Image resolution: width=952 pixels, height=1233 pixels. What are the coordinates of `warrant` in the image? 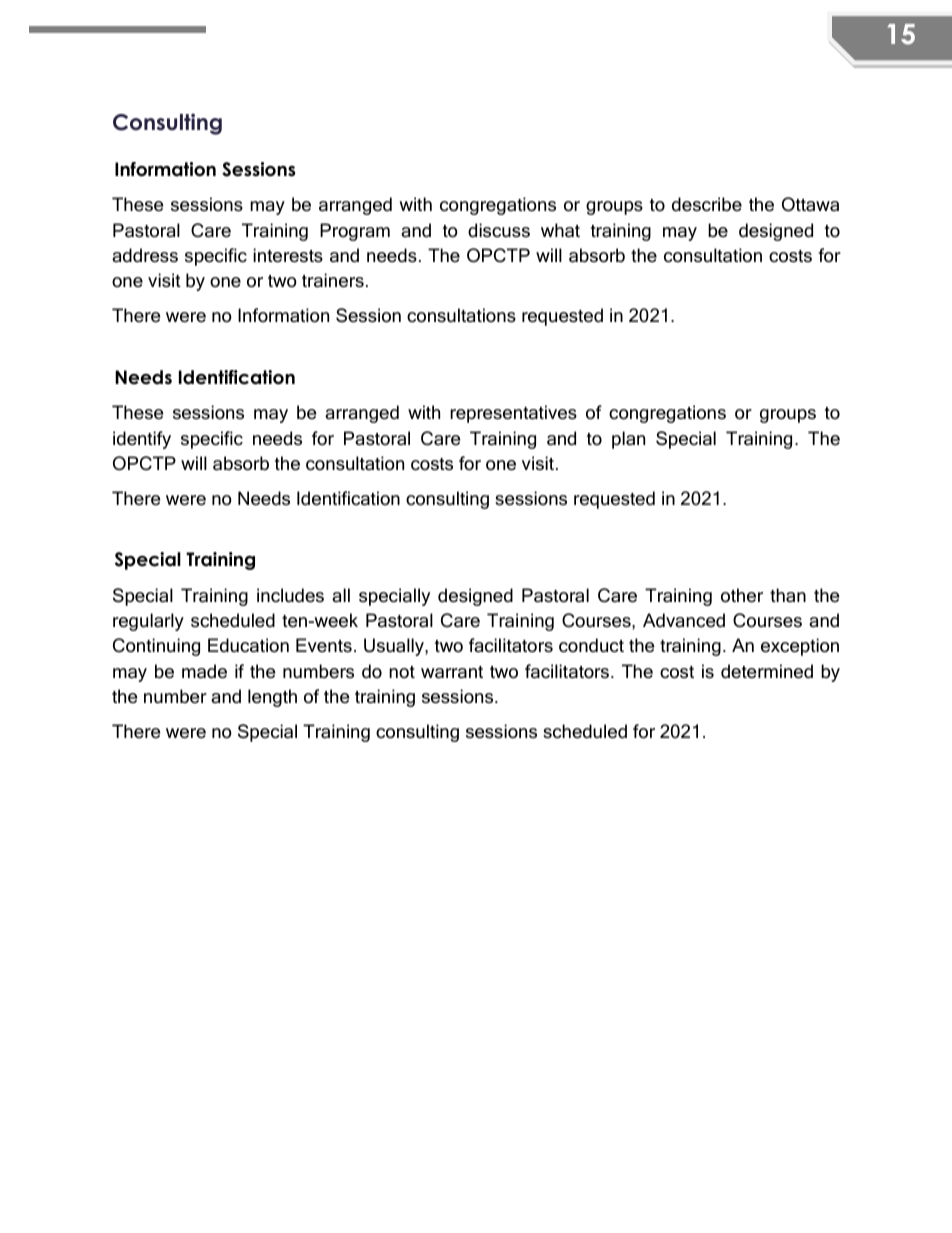 It's located at (452, 672).
